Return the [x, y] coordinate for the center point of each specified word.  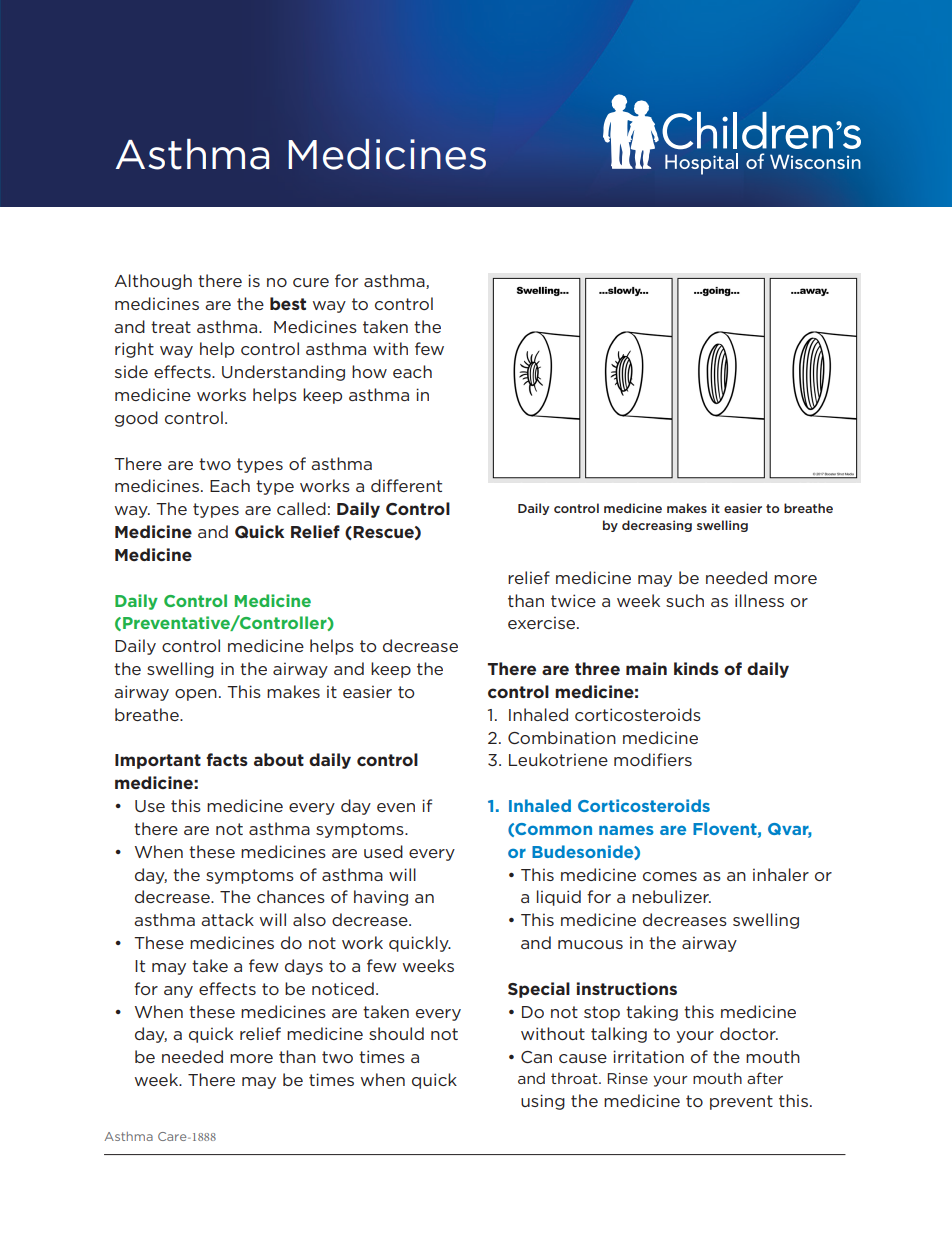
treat [171, 327]
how [369, 371]
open [196, 695]
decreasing [657, 526]
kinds [696, 668]
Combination [562, 737]
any [178, 992]
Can [536, 1057]
